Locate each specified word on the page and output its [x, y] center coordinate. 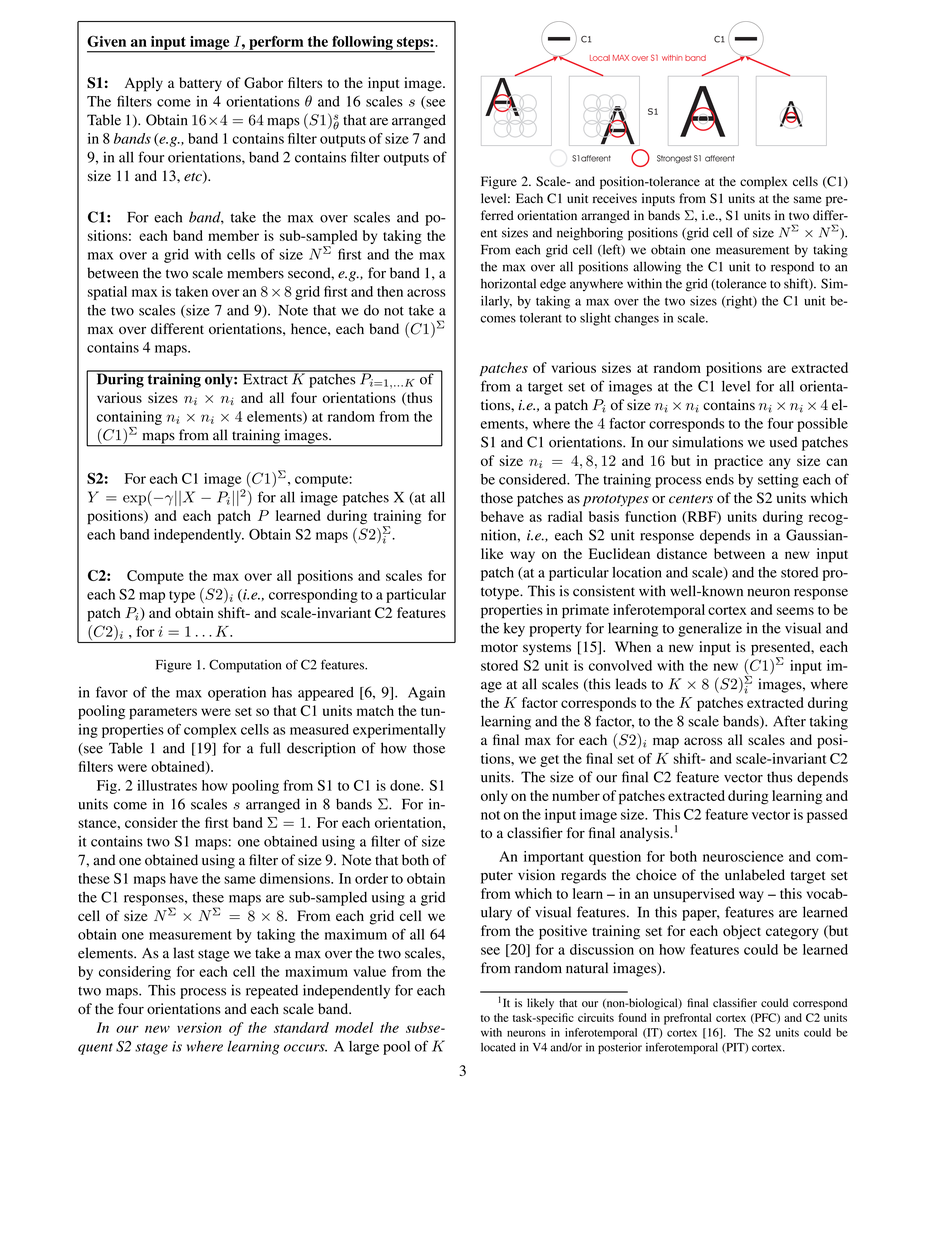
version [199, 1027]
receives [615, 198]
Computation [245, 666]
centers [691, 499]
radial [565, 516]
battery [200, 84]
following [362, 44]
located [498, 1047]
